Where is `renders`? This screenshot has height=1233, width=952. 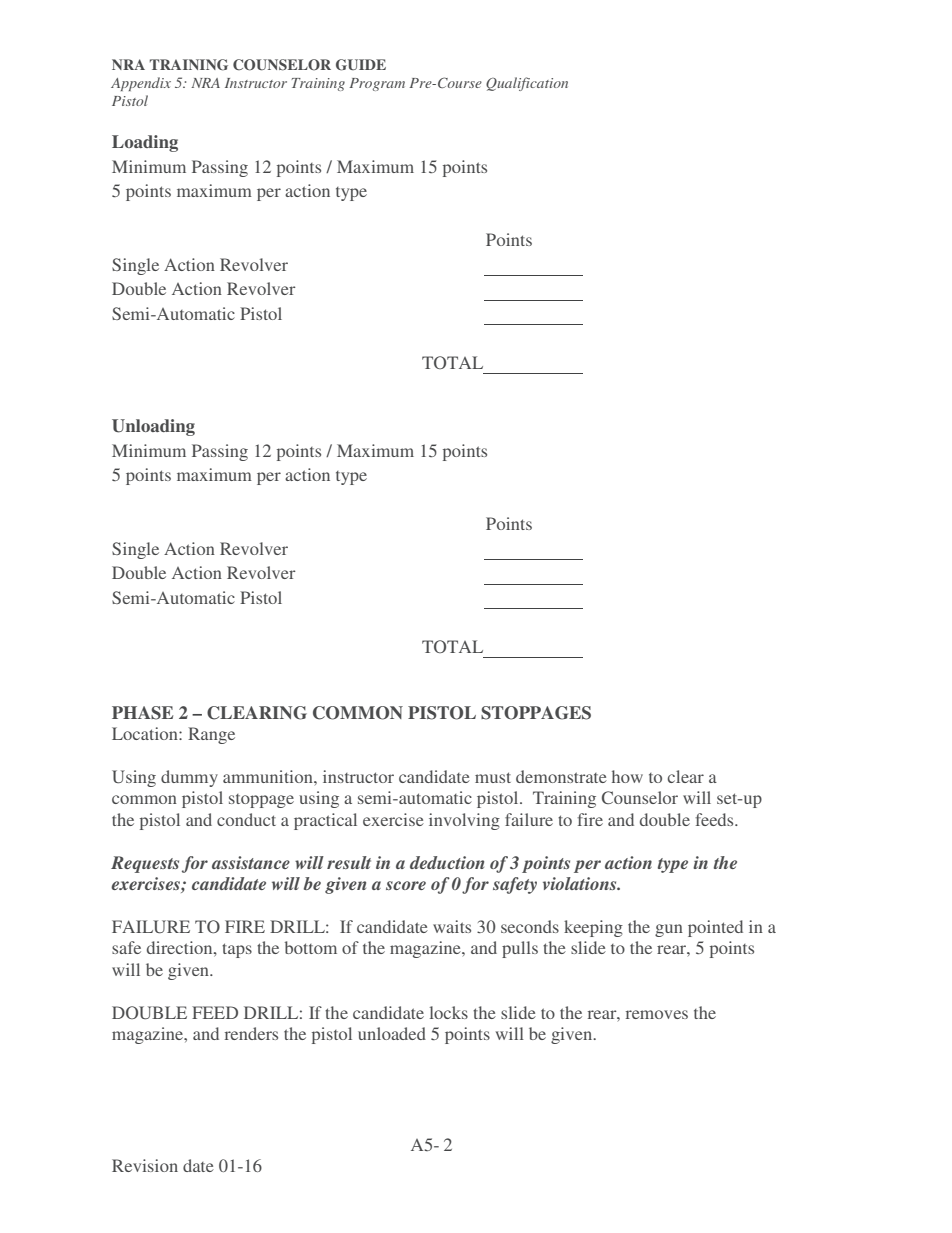 renders is located at coordinates (251, 1033).
